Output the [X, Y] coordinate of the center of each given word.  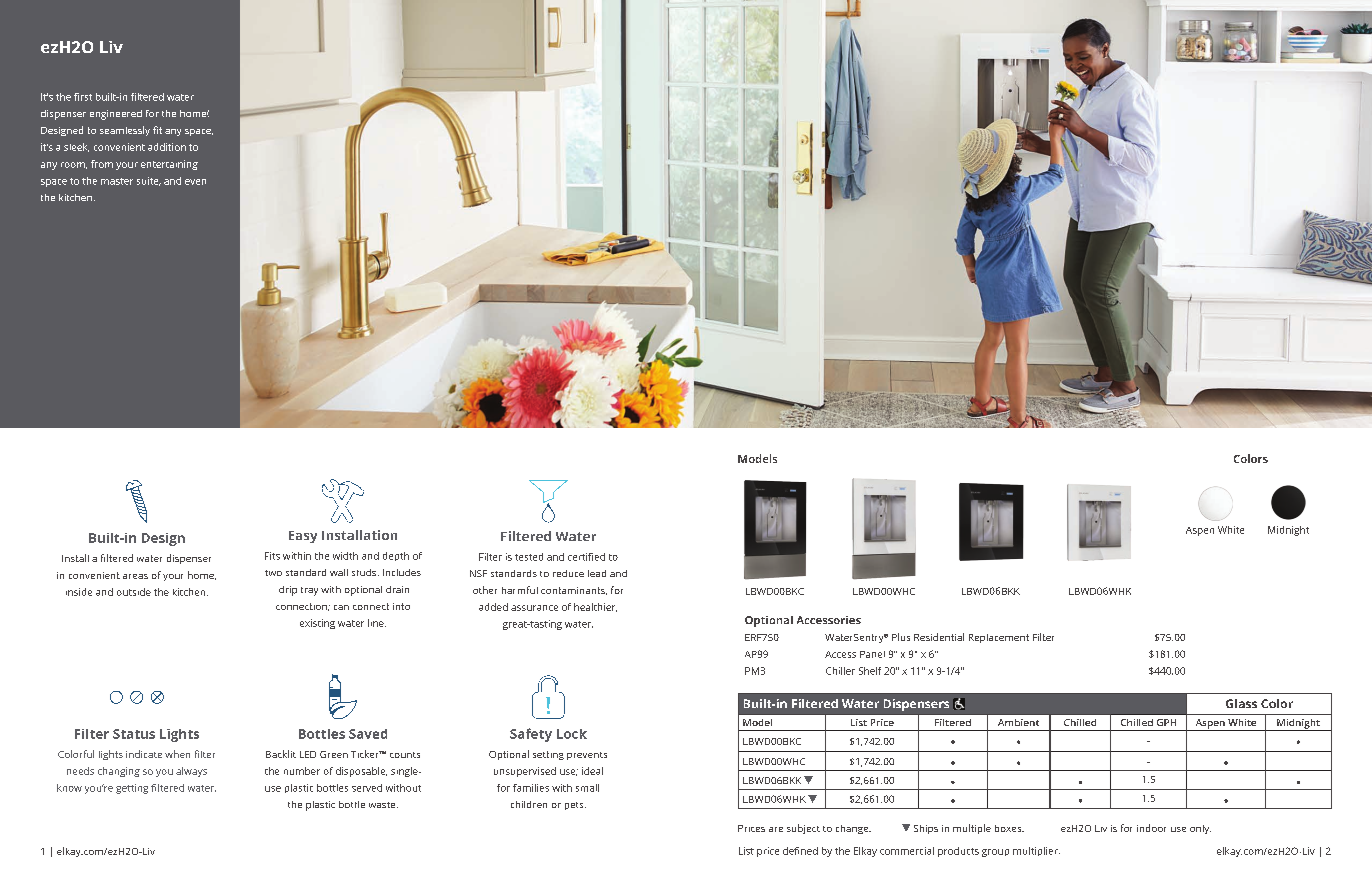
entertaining [169, 165]
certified [586, 557]
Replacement [999, 638]
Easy [303, 537]
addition [167, 147]
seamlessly [125, 131]
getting [132, 789]
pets [575, 806]
